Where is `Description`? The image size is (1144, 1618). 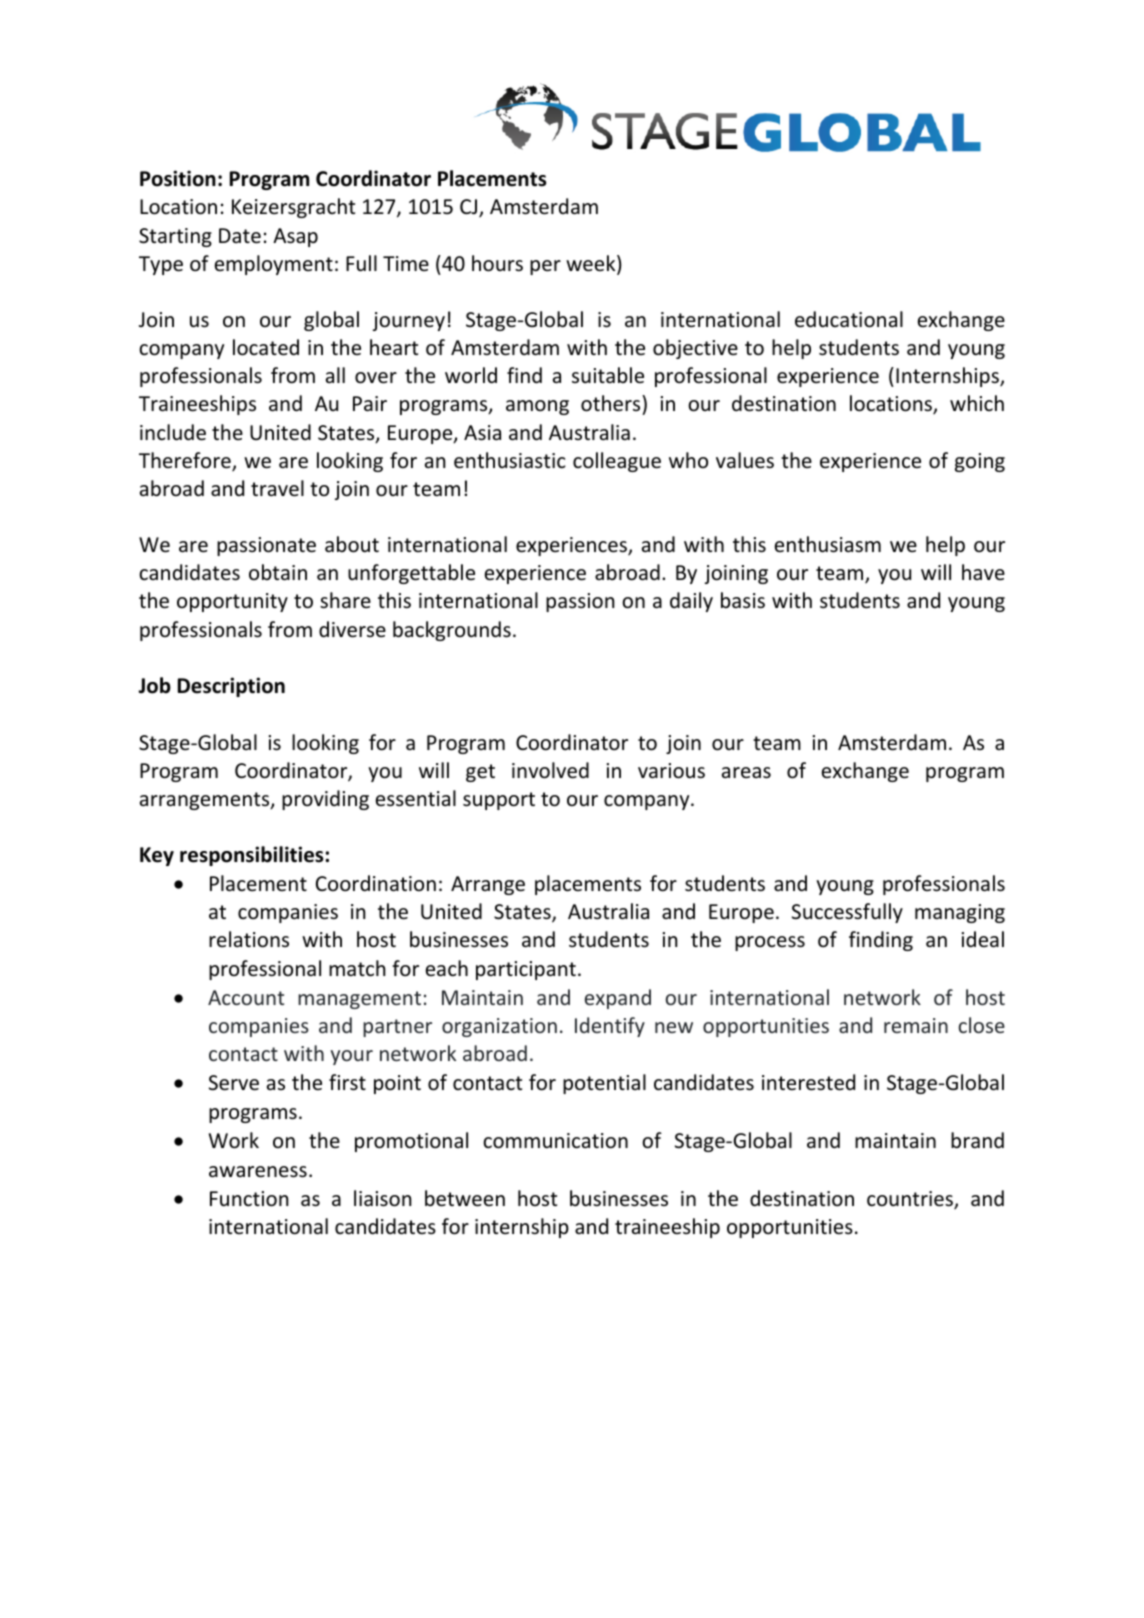 Description is located at coordinates (231, 687).
